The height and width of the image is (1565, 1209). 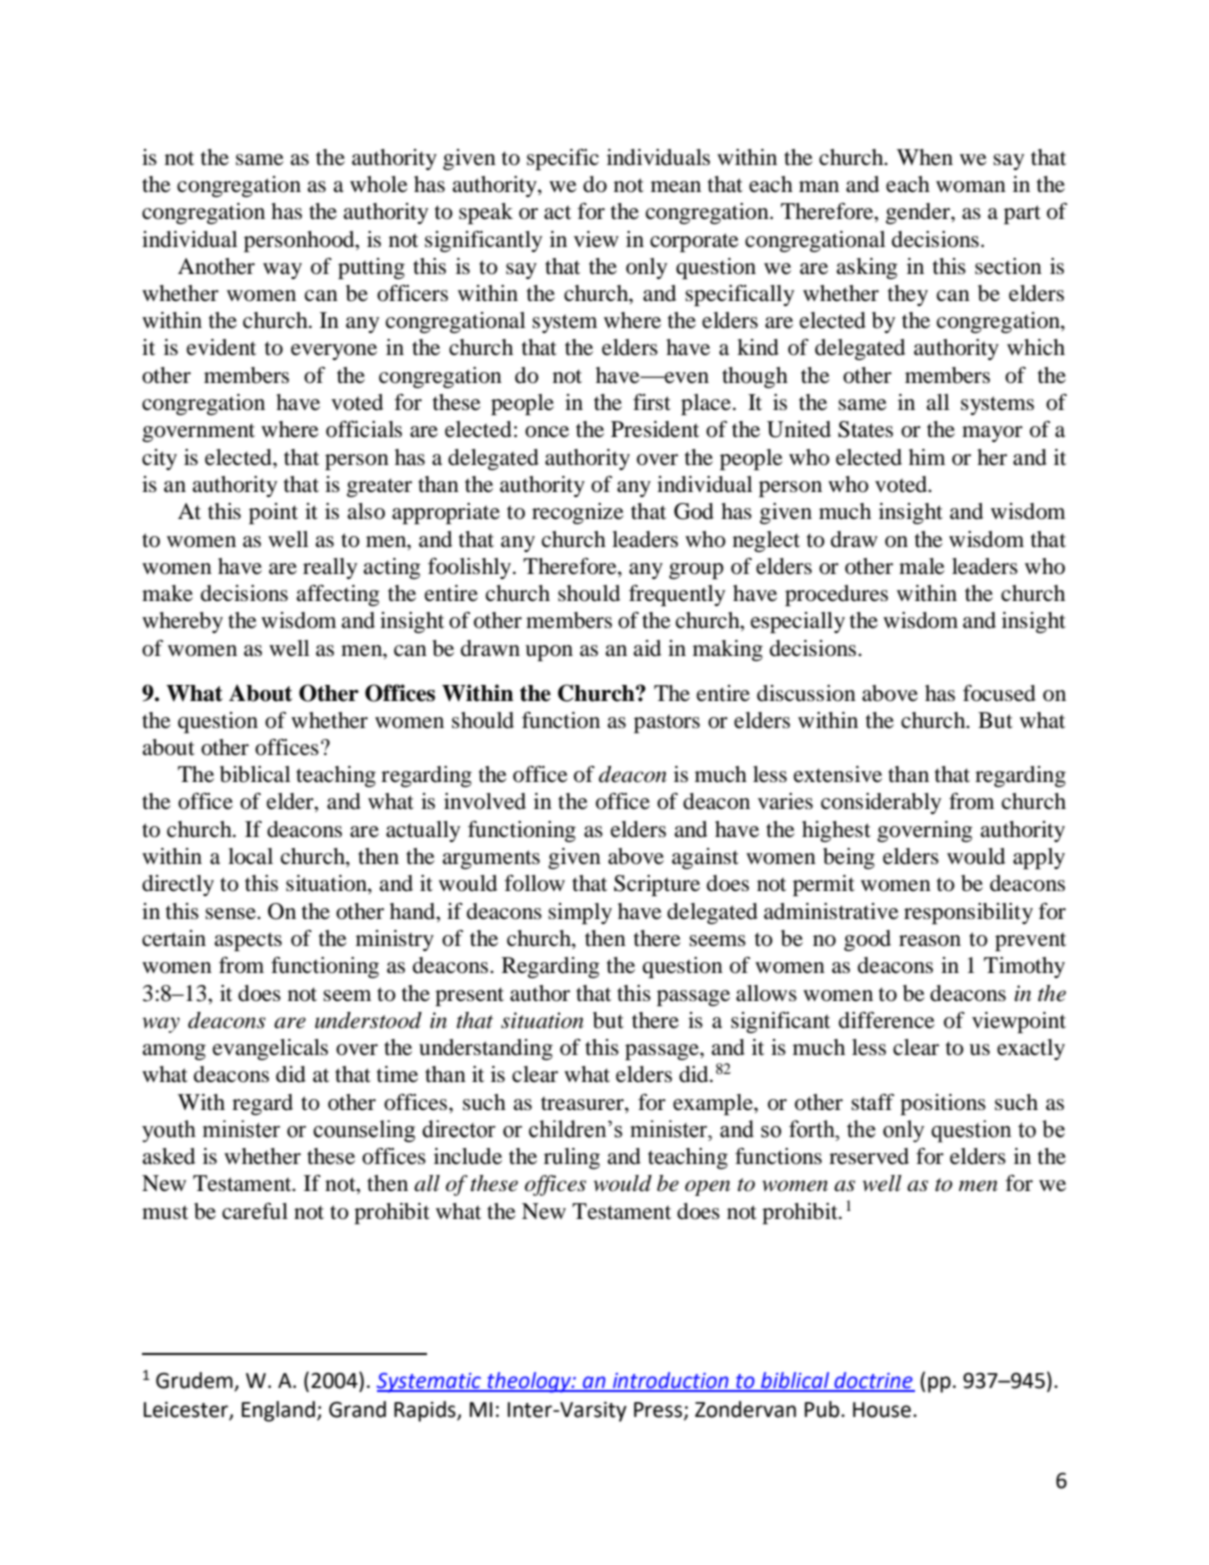 I want to click on considerably, so click(x=881, y=803).
